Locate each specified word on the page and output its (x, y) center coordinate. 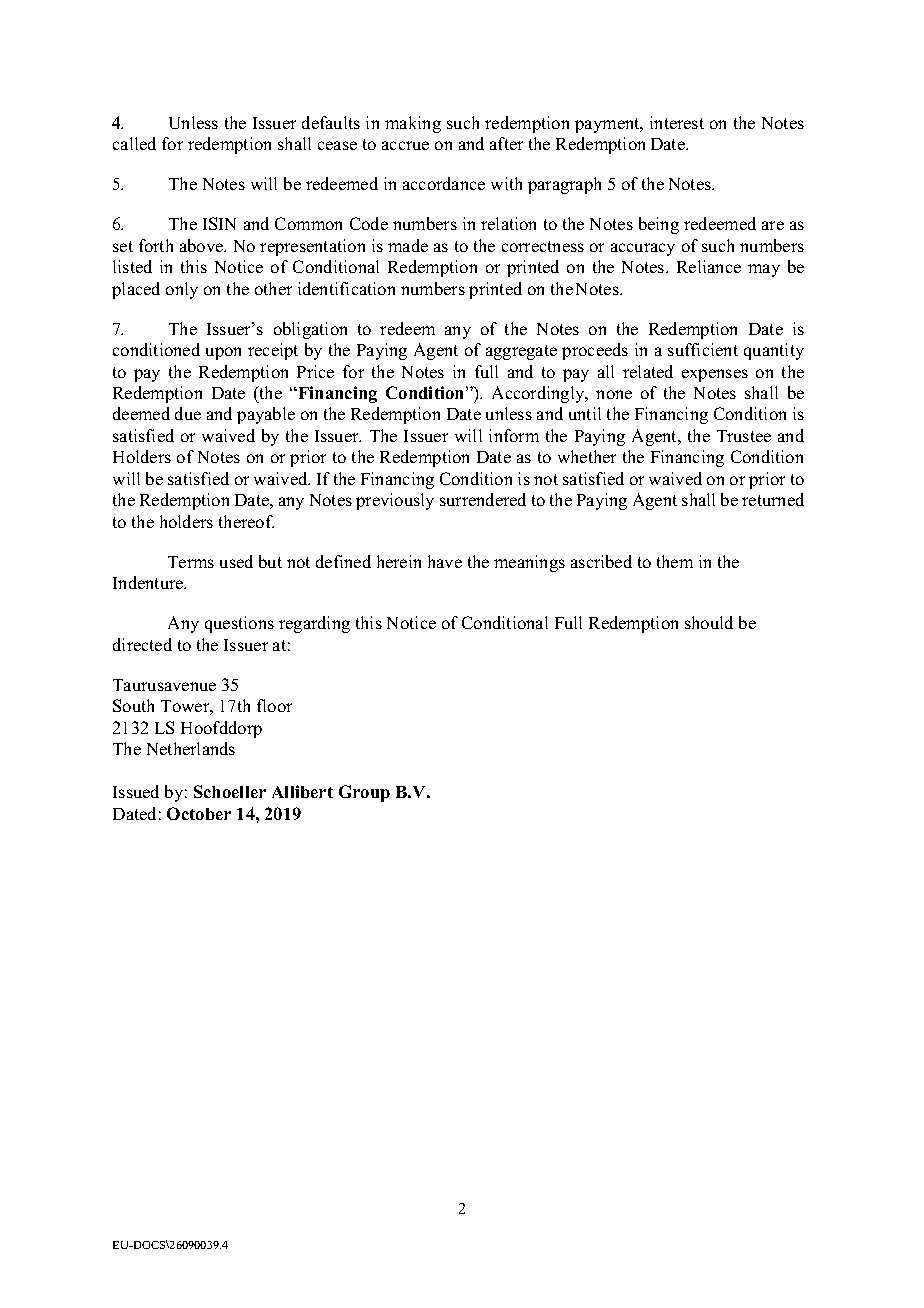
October (199, 813)
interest (677, 122)
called (134, 143)
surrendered (483, 499)
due (188, 413)
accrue (405, 145)
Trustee (744, 436)
